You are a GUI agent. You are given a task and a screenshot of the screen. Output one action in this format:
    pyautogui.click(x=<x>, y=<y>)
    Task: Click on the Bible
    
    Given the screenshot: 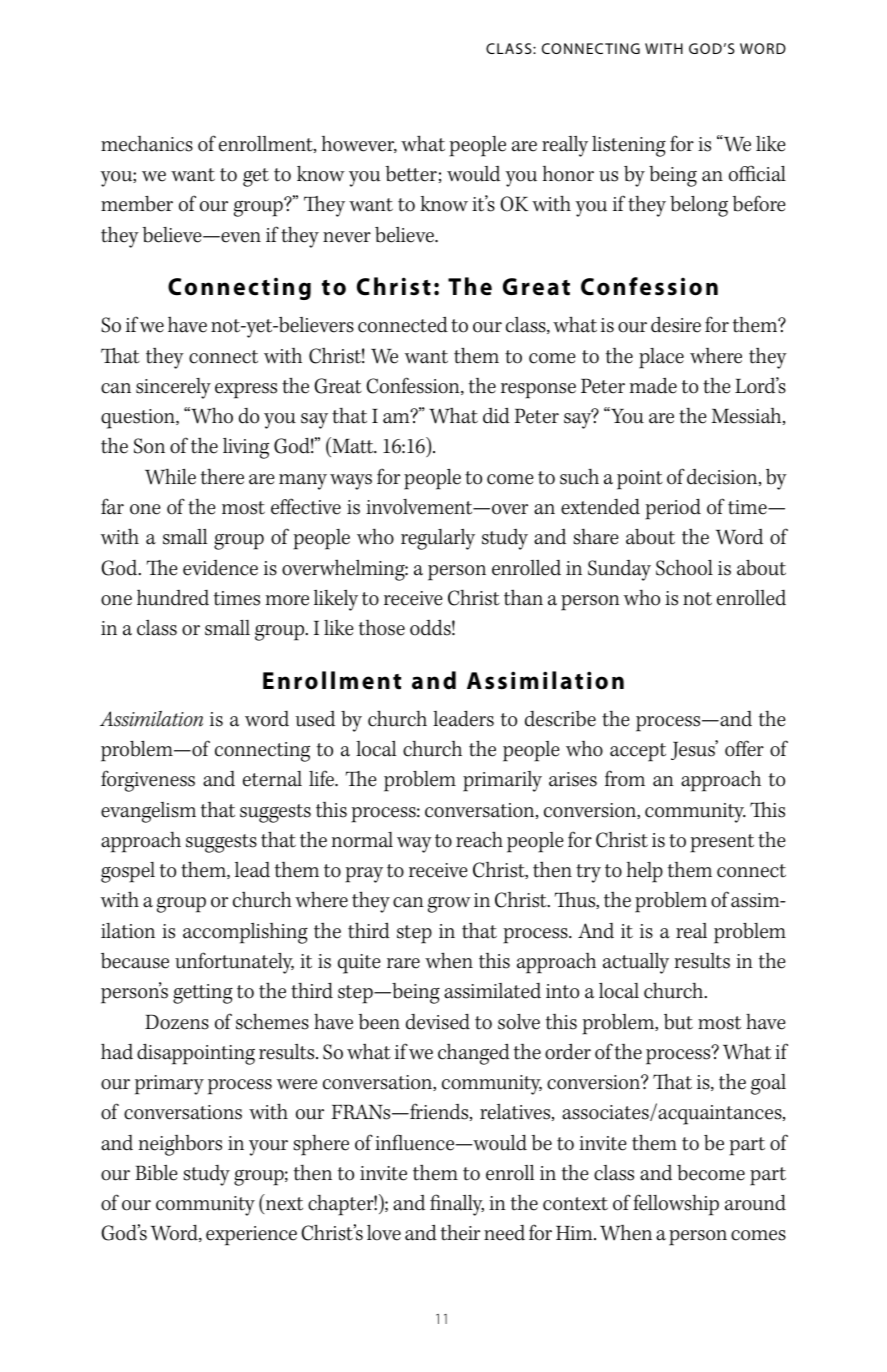 What is the action you would take?
    pyautogui.click(x=156, y=1173)
